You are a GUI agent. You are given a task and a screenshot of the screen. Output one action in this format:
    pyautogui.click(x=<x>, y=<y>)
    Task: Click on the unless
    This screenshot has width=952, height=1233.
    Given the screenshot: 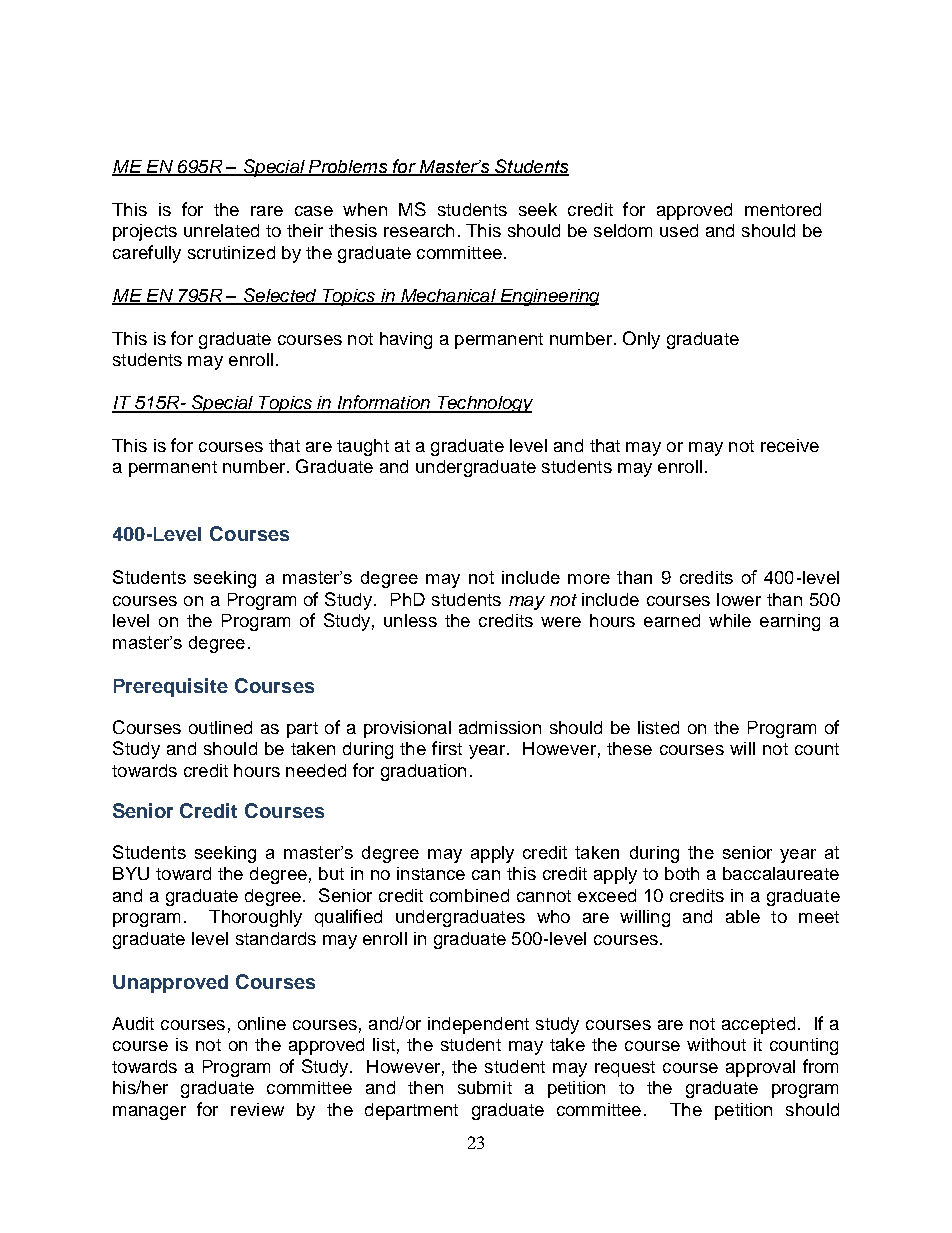 What is the action you would take?
    pyautogui.click(x=410, y=620)
